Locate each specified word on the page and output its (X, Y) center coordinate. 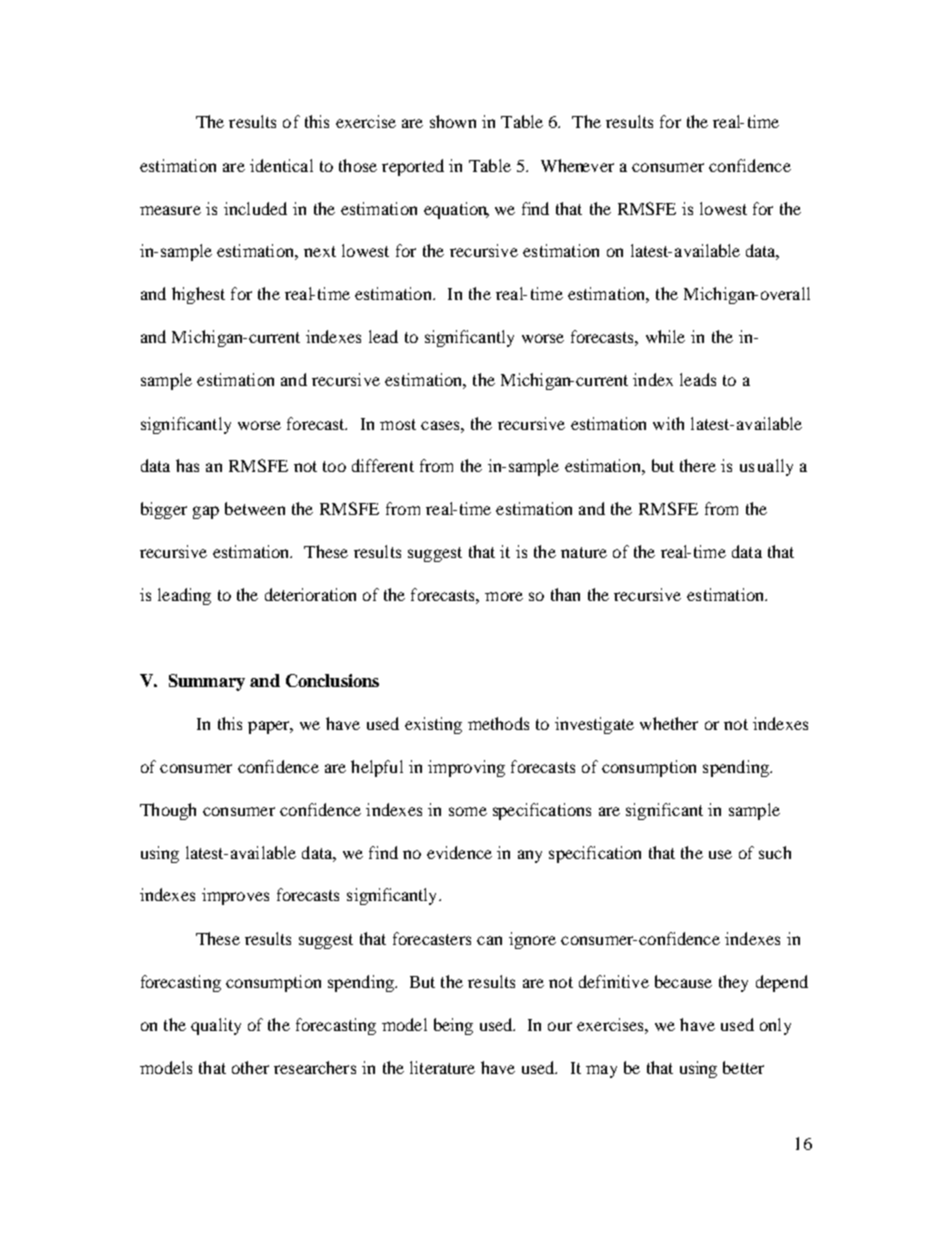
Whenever (577, 165)
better (743, 1067)
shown (453, 121)
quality (216, 1026)
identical (281, 165)
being (453, 1026)
